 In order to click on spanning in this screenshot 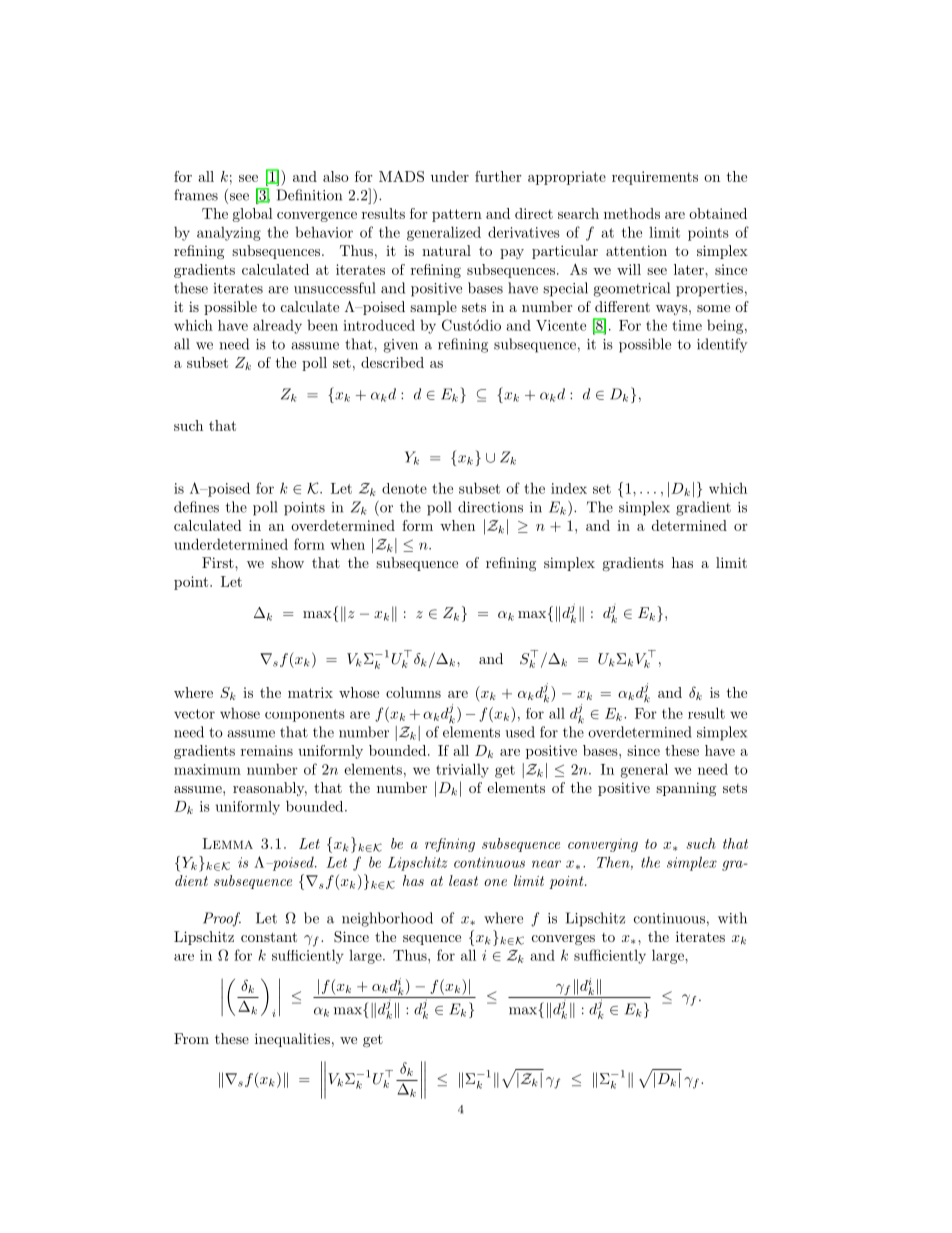, I will do `click(686, 789)`.
